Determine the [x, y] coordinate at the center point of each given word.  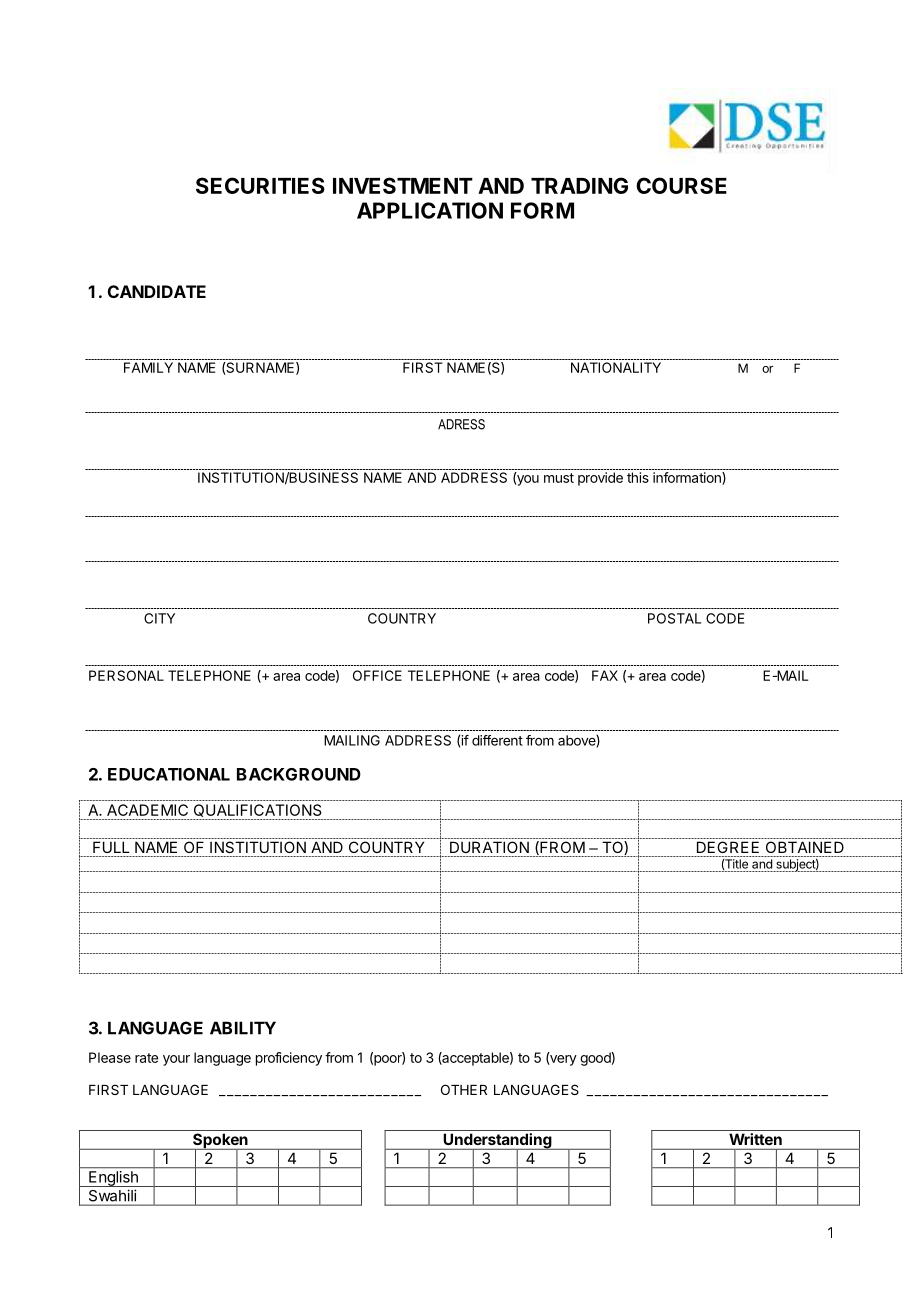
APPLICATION [430, 210]
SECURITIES [260, 185]
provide [600, 479]
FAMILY [148, 367]
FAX [605, 675]
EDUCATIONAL [169, 774]
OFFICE [377, 675]
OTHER [464, 1089]
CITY [159, 618]
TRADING [579, 185]
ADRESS [461, 424]
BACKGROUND [299, 774]
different [497, 740]
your [176, 1060]
